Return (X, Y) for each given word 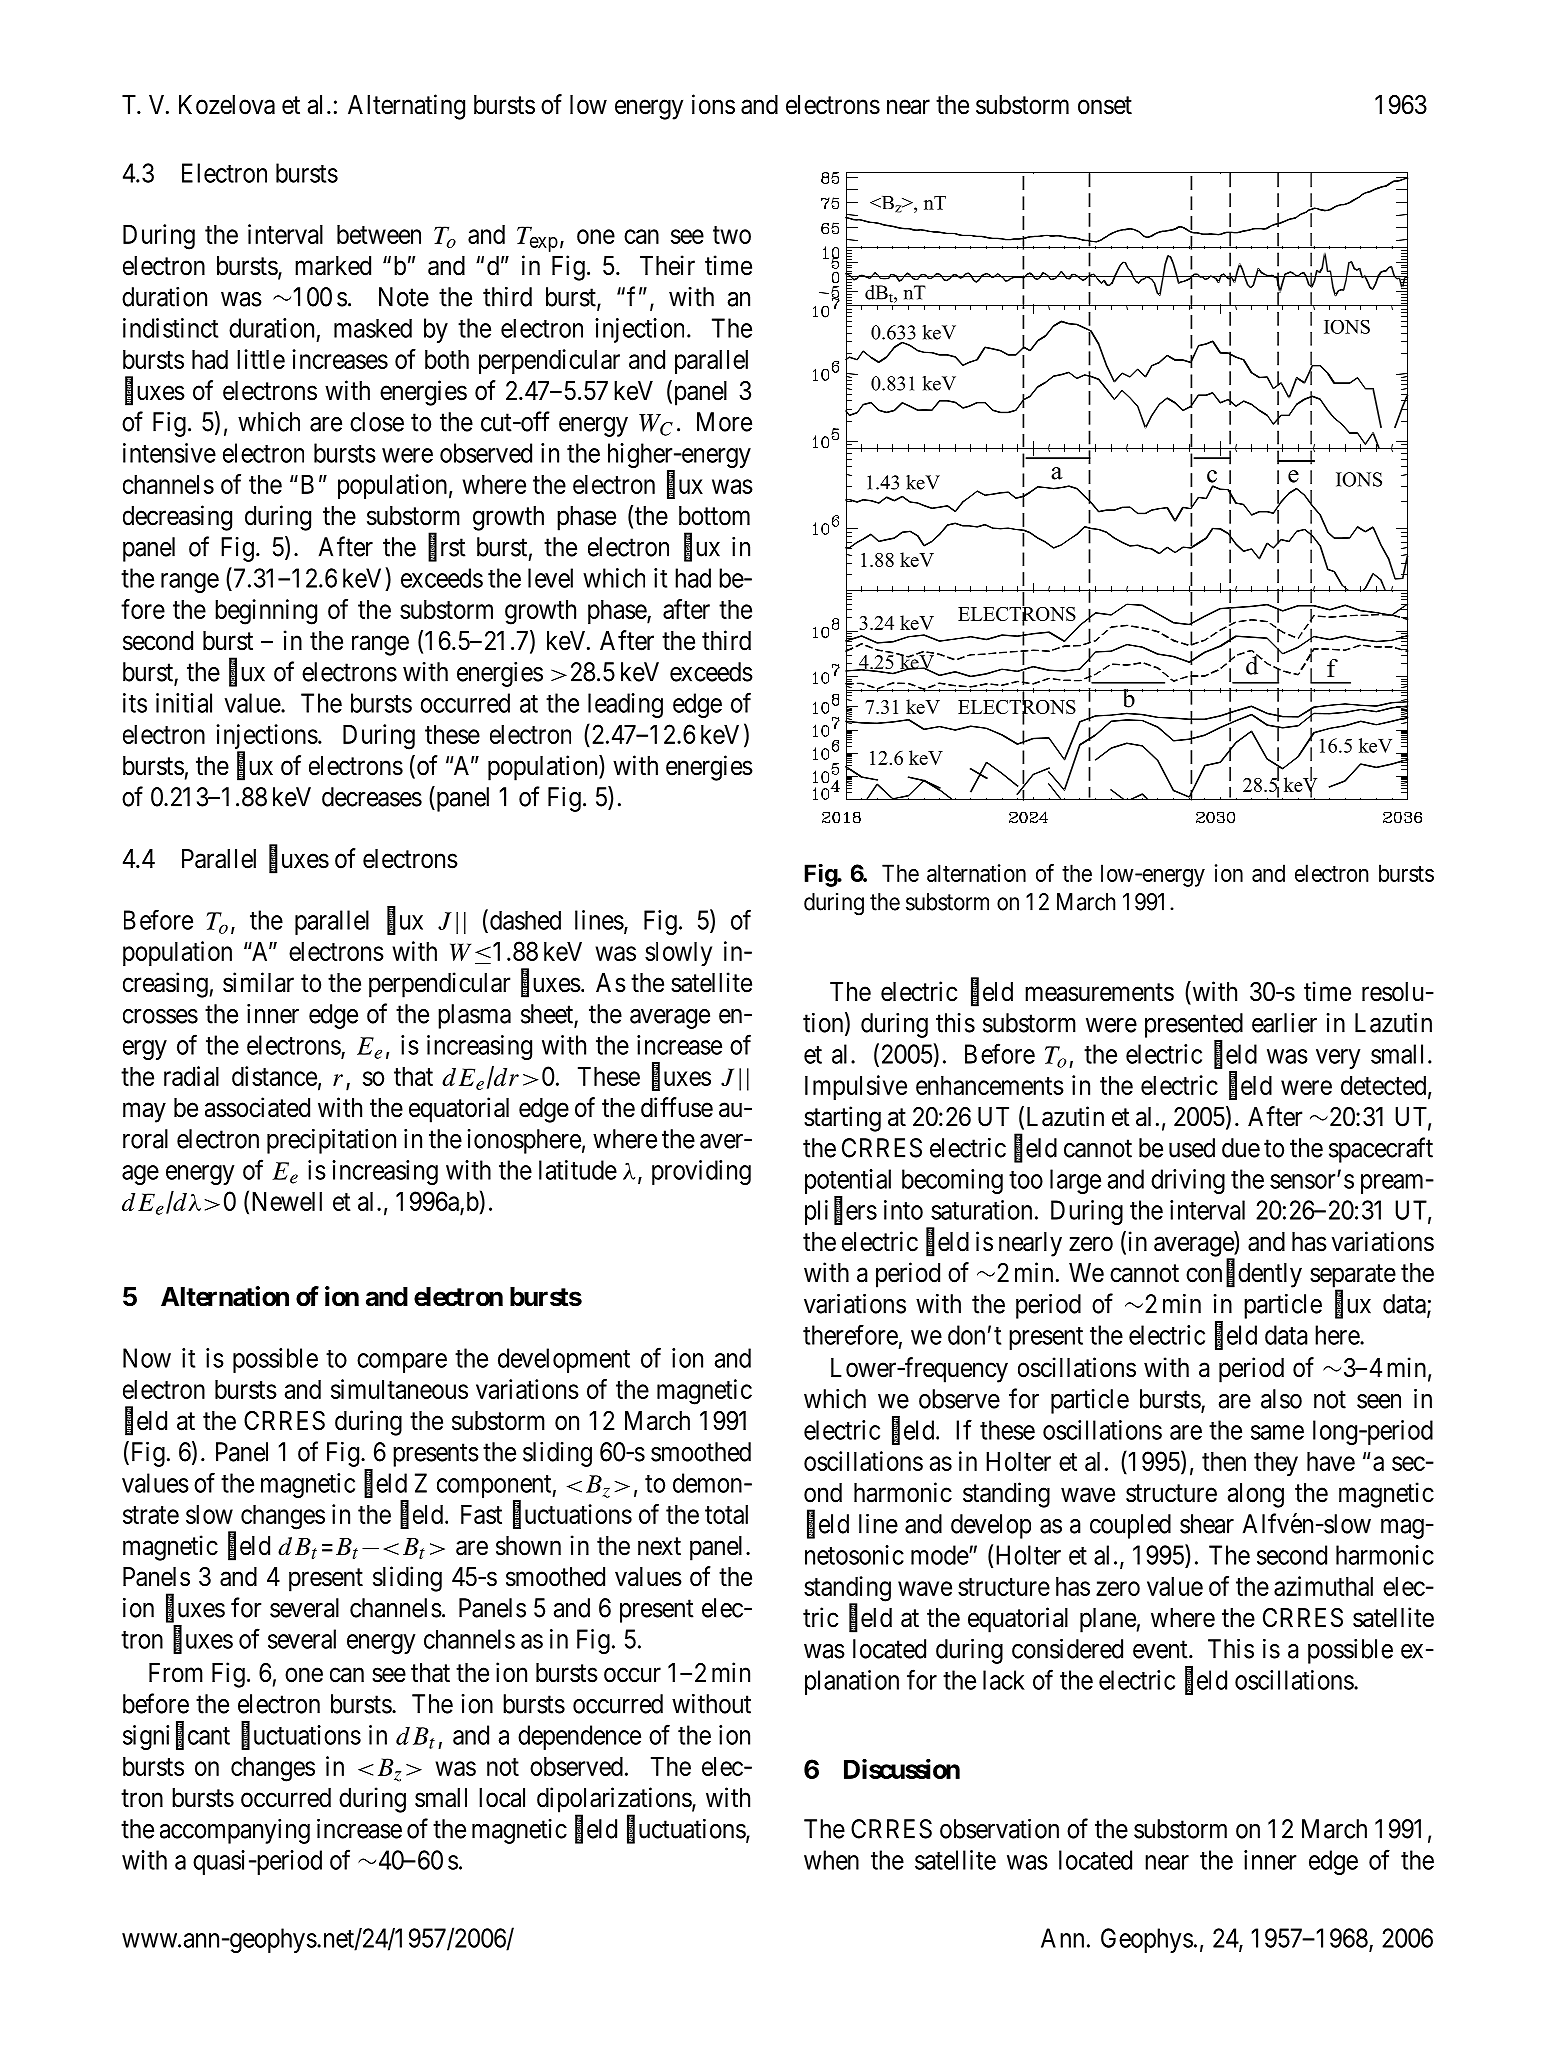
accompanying (235, 1831)
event (1161, 1650)
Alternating (406, 107)
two (732, 235)
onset (1105, 106)
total (726, 1514)
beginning (266, 612)
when (831, 1860)
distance (274, 1076)
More (724, 422)
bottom (714, 516)
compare (402, 1363)
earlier (1284, 1023)
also (1281, 1399)
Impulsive (856, 1087)
